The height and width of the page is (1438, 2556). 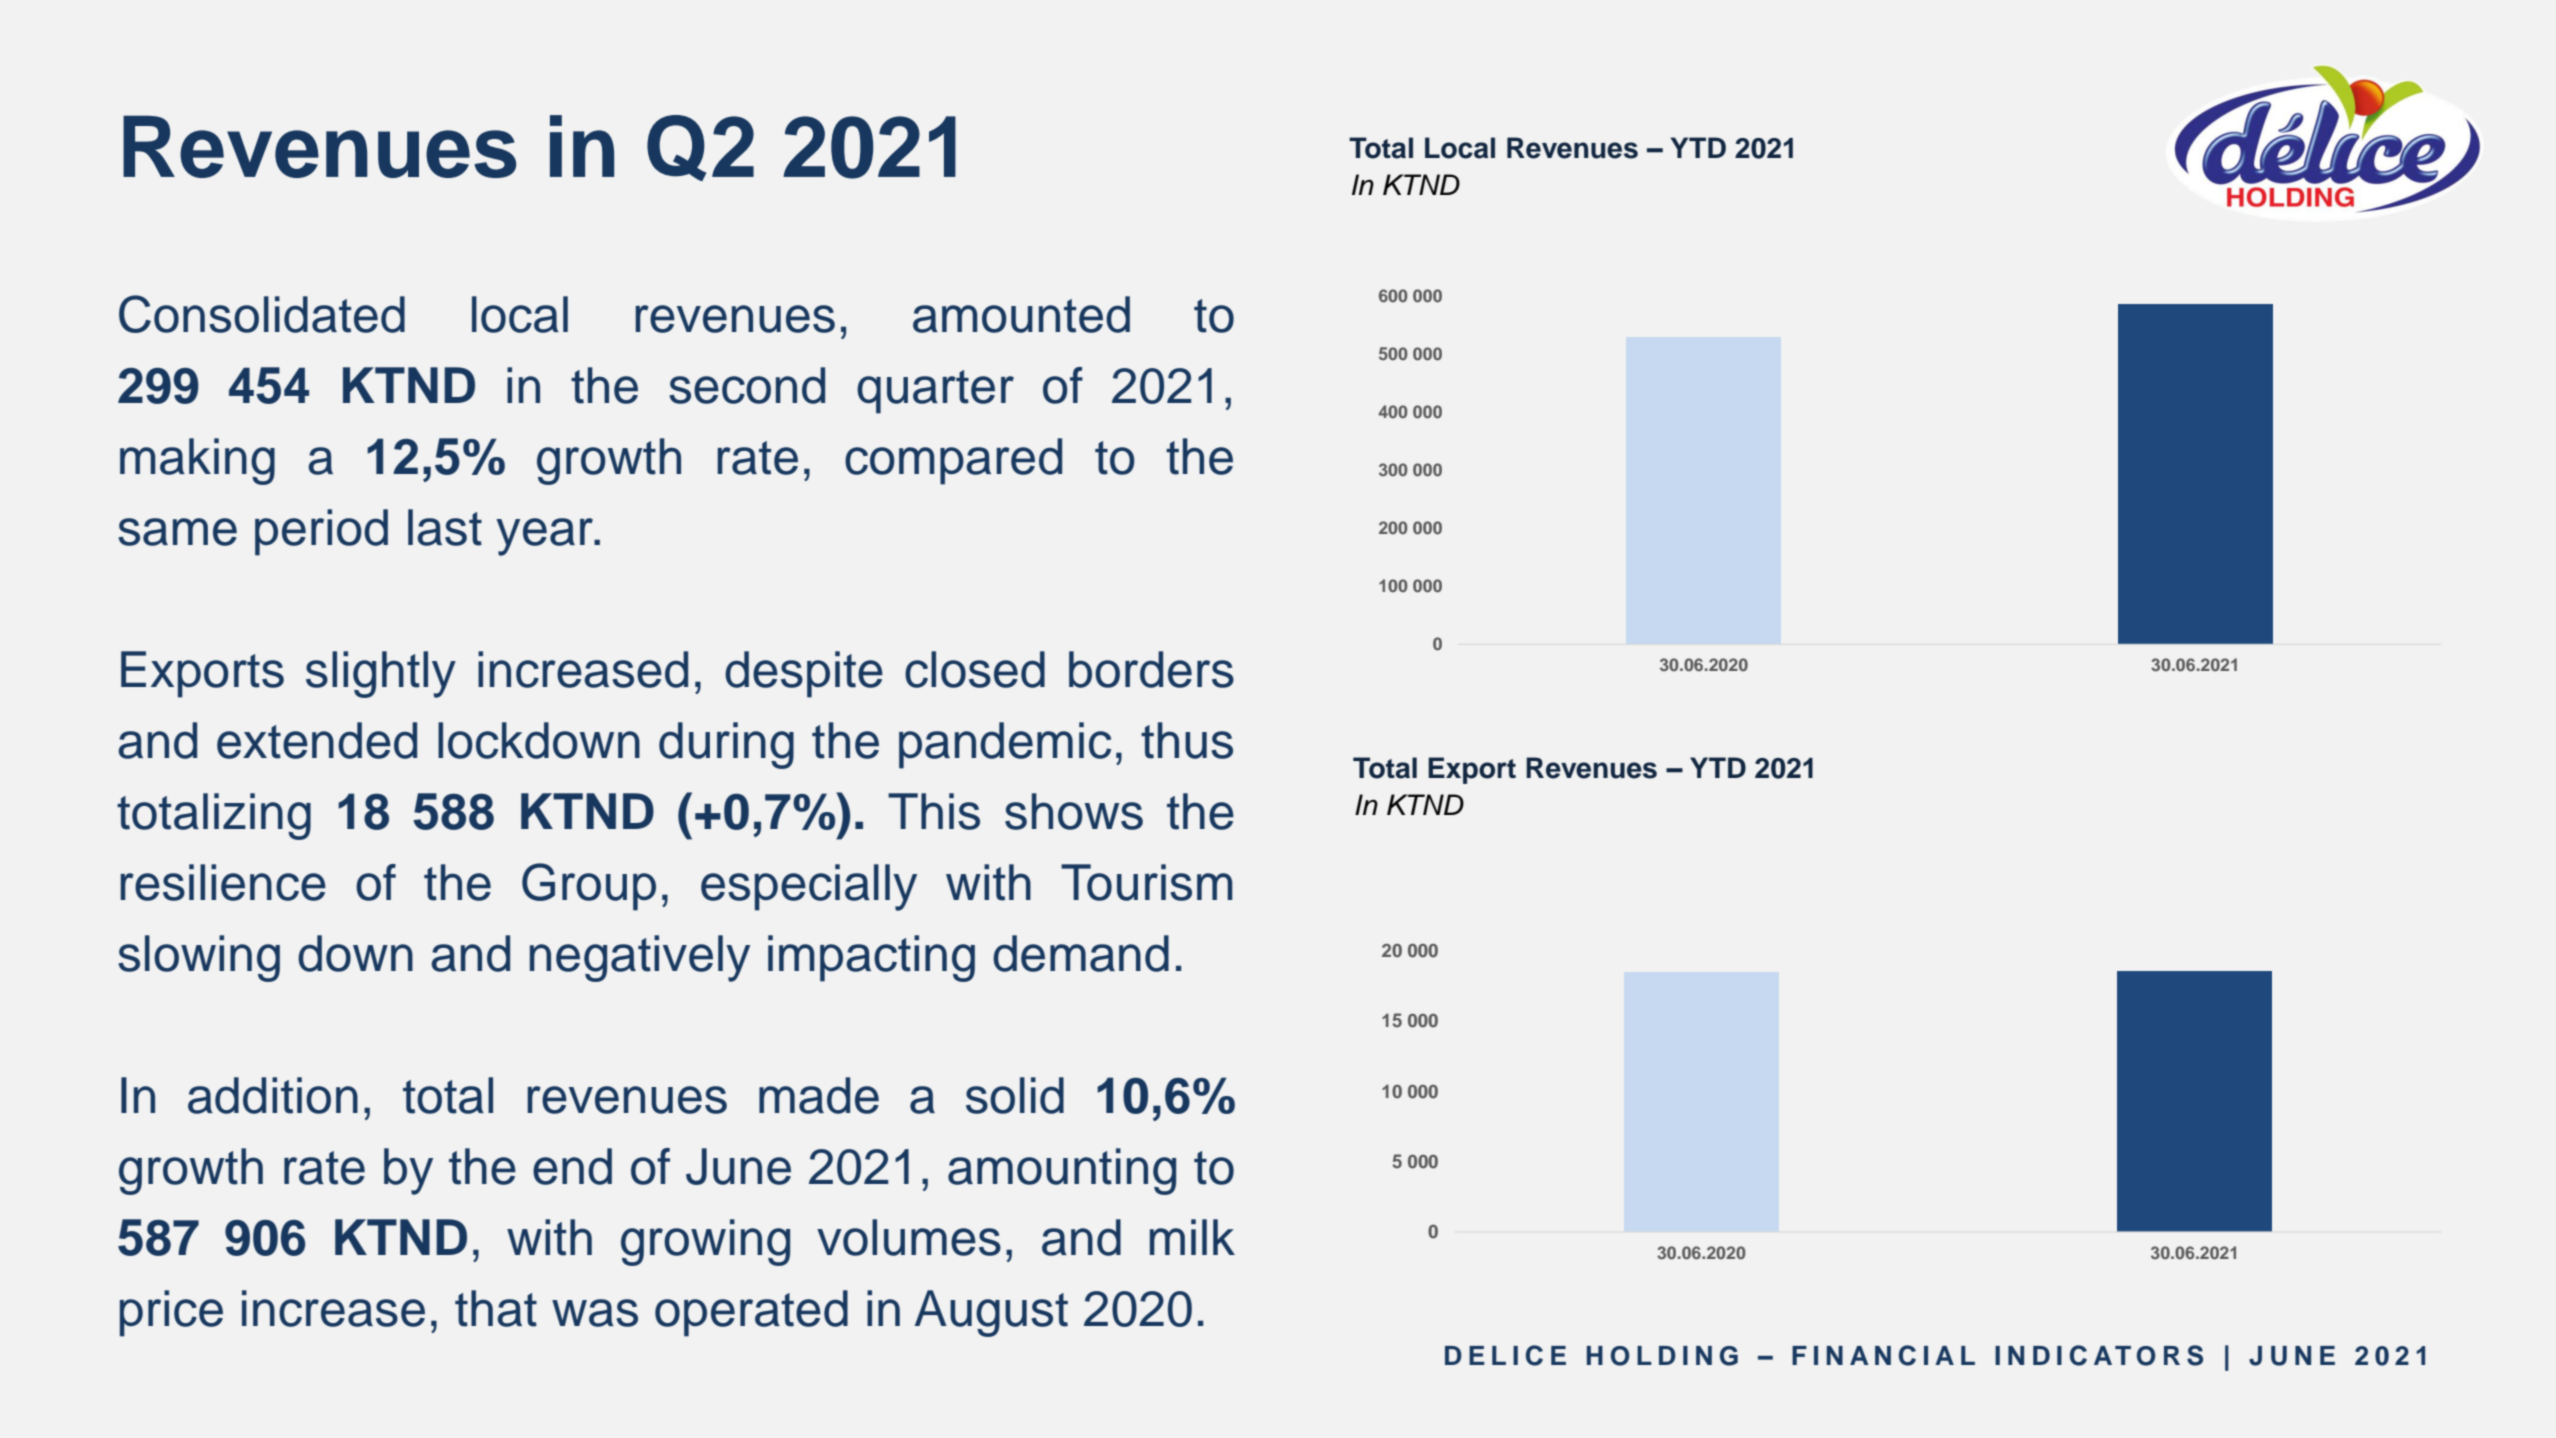 I want to click on price, so click(x=171, y=1313).
